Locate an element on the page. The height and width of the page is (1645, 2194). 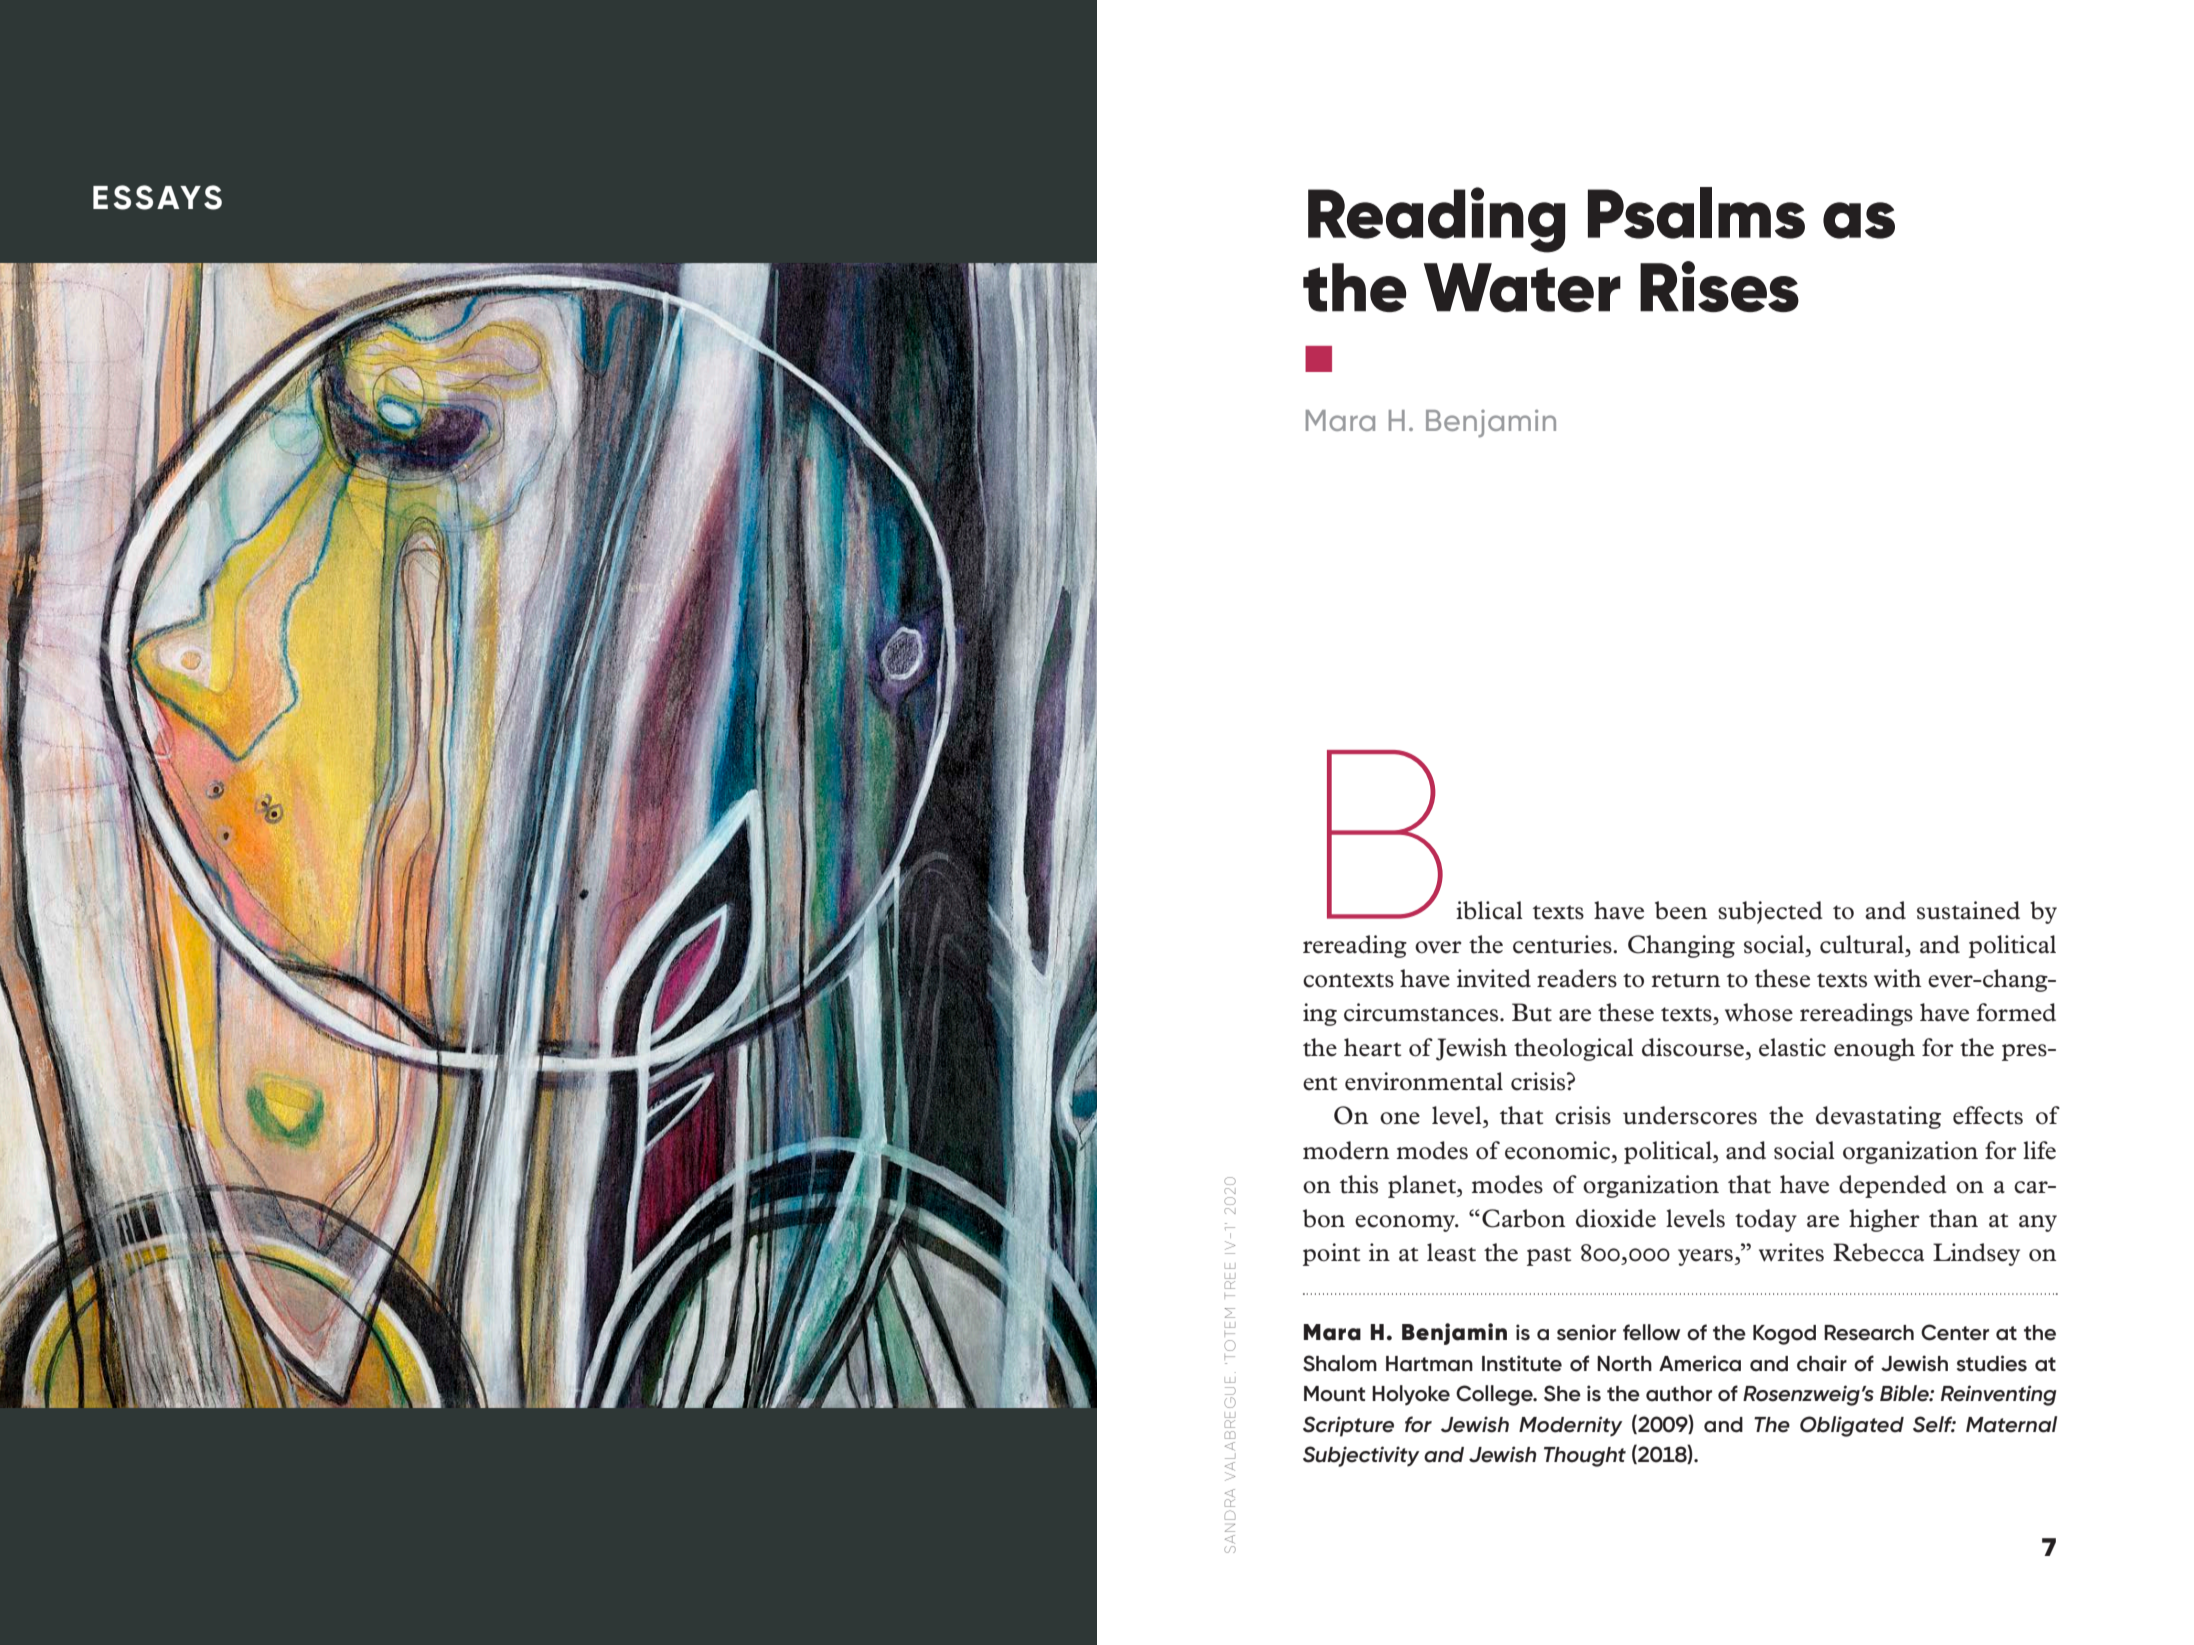
Rises is located at coordinates (1719, 286).
